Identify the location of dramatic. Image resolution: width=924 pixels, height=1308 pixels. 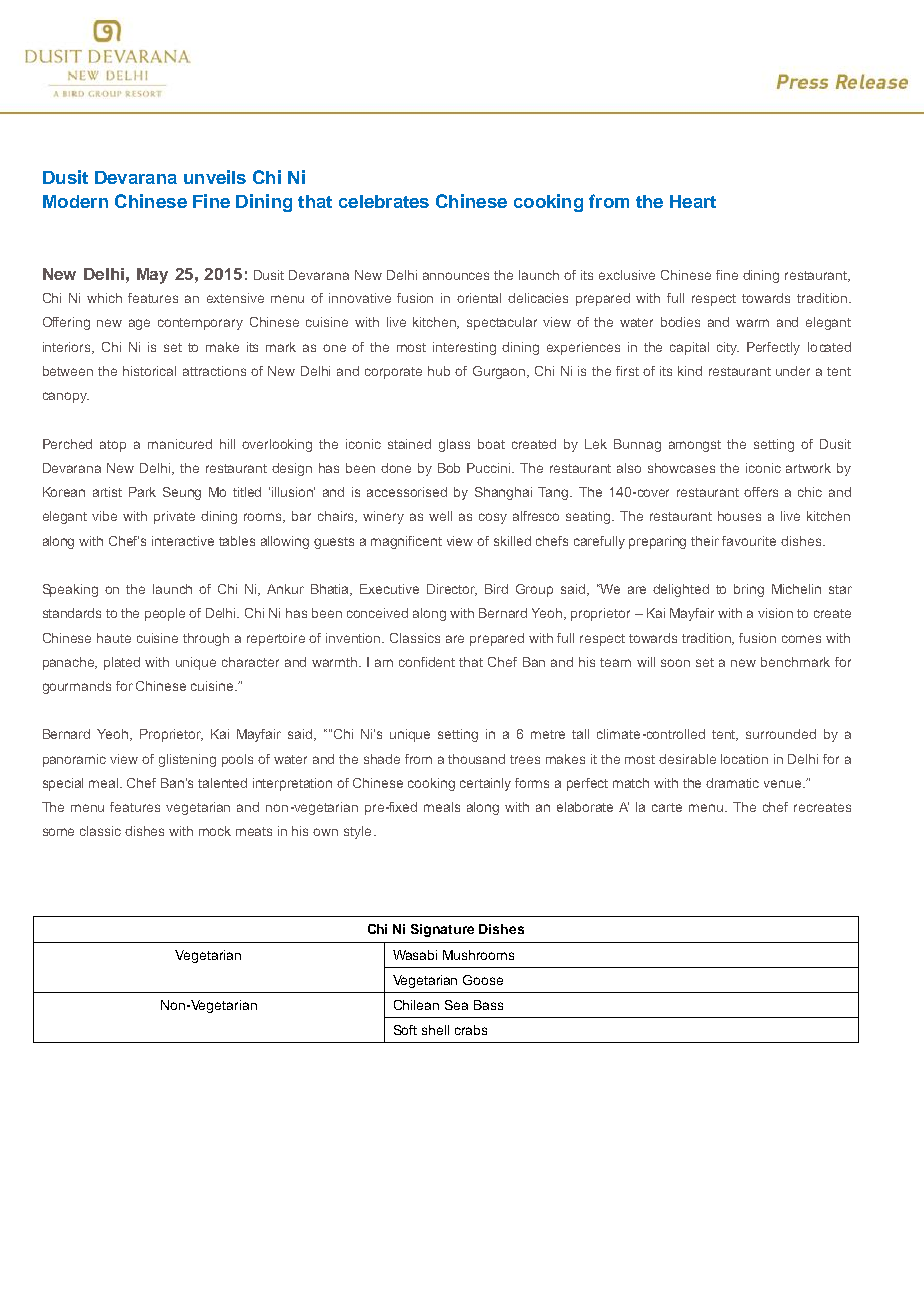
(732, 783).
